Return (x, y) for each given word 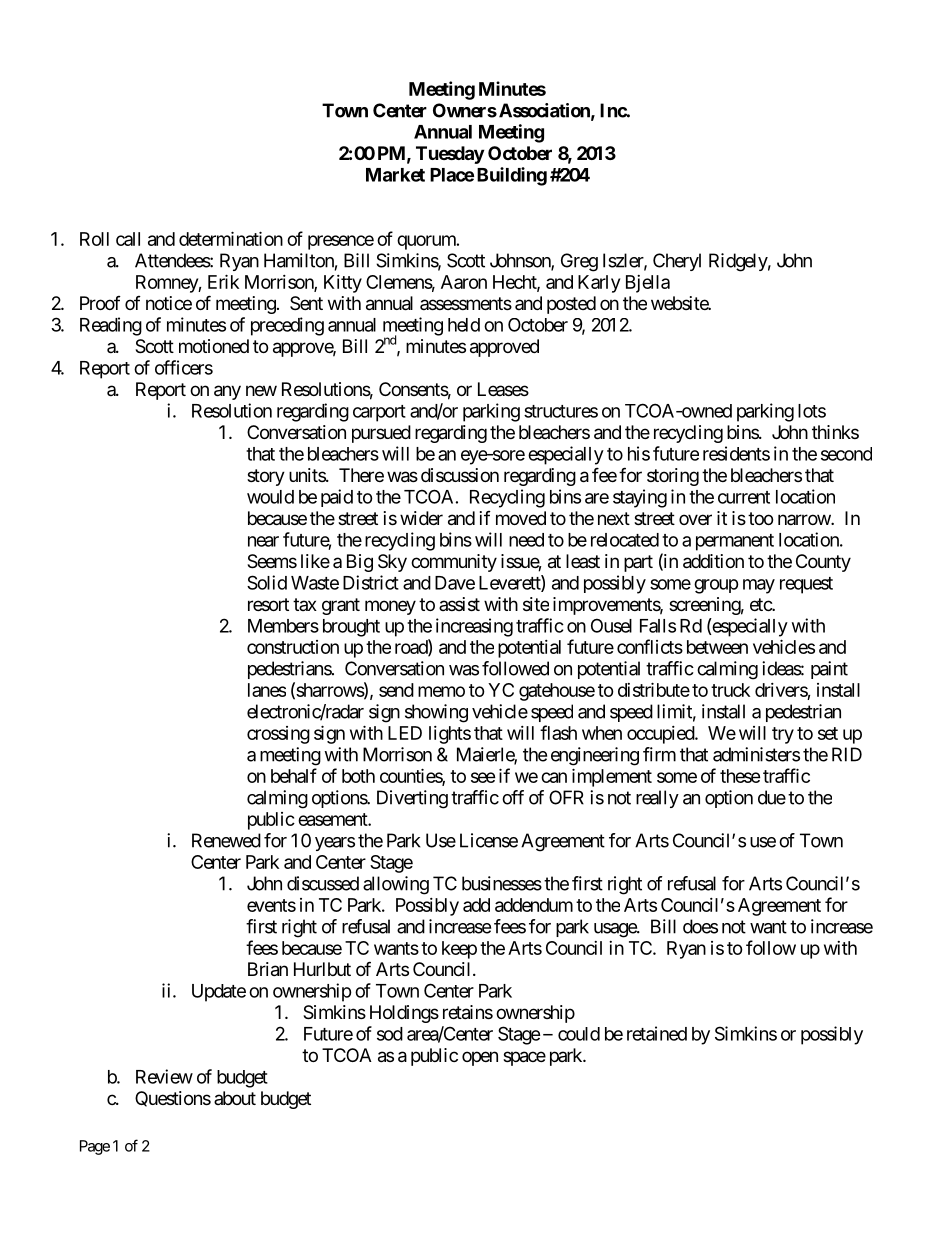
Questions (173, 1099)
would (270, 497)
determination (231, 238)
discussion (460, 475)
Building (512, 176)
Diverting (412, 799)
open (480, 1058)
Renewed (226, 840)
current (744, 497)
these (740, 776)
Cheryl (677, 262)
